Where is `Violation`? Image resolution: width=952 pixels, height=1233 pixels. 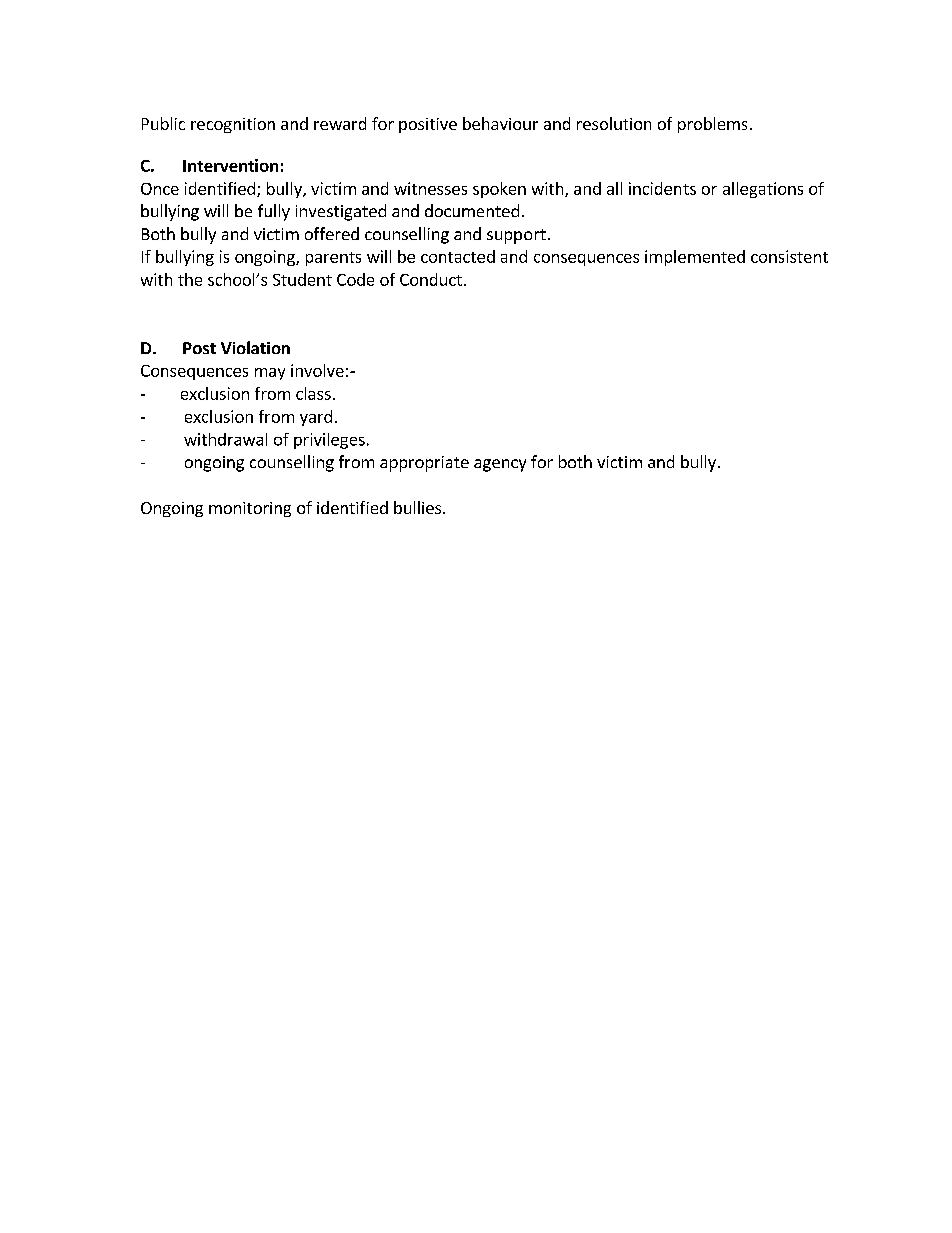
Violation is located at coordinates (255, 347).
